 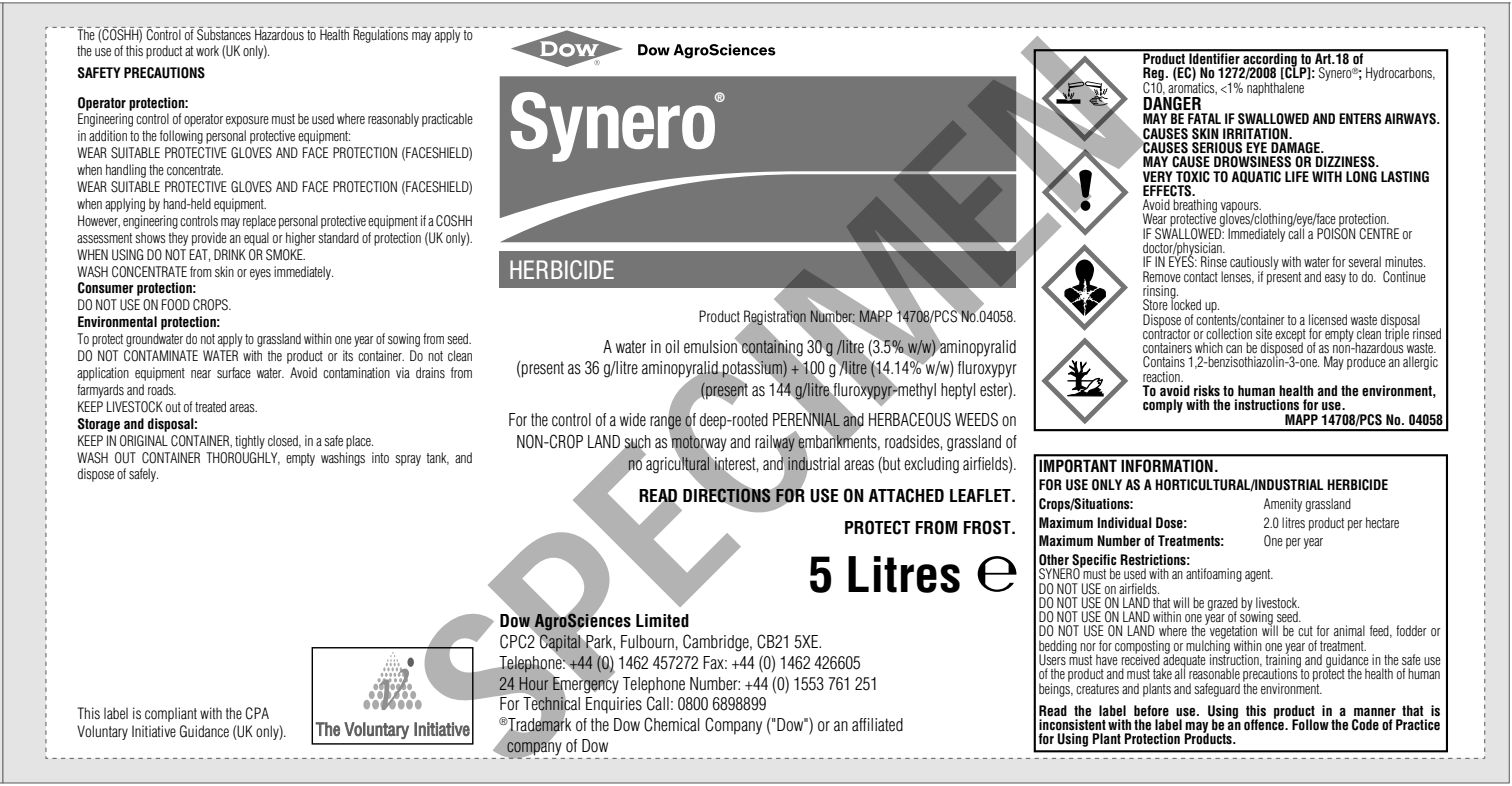 What do you see at coordinates (906, 495) in the image?
I see `ATTACHED` at bounding box center [906, 495].
